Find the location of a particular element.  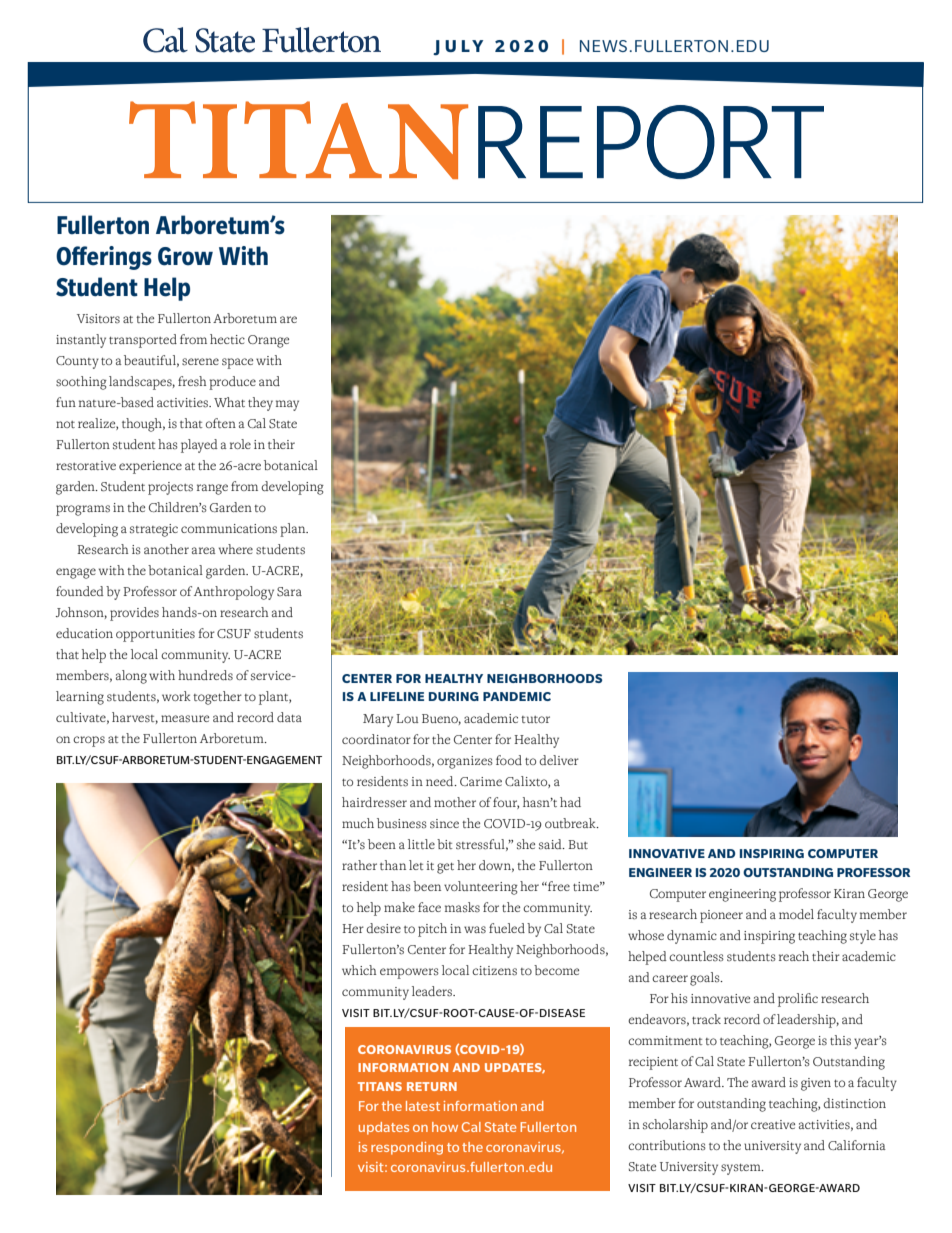

measure is located at coordinates (185, 719).
